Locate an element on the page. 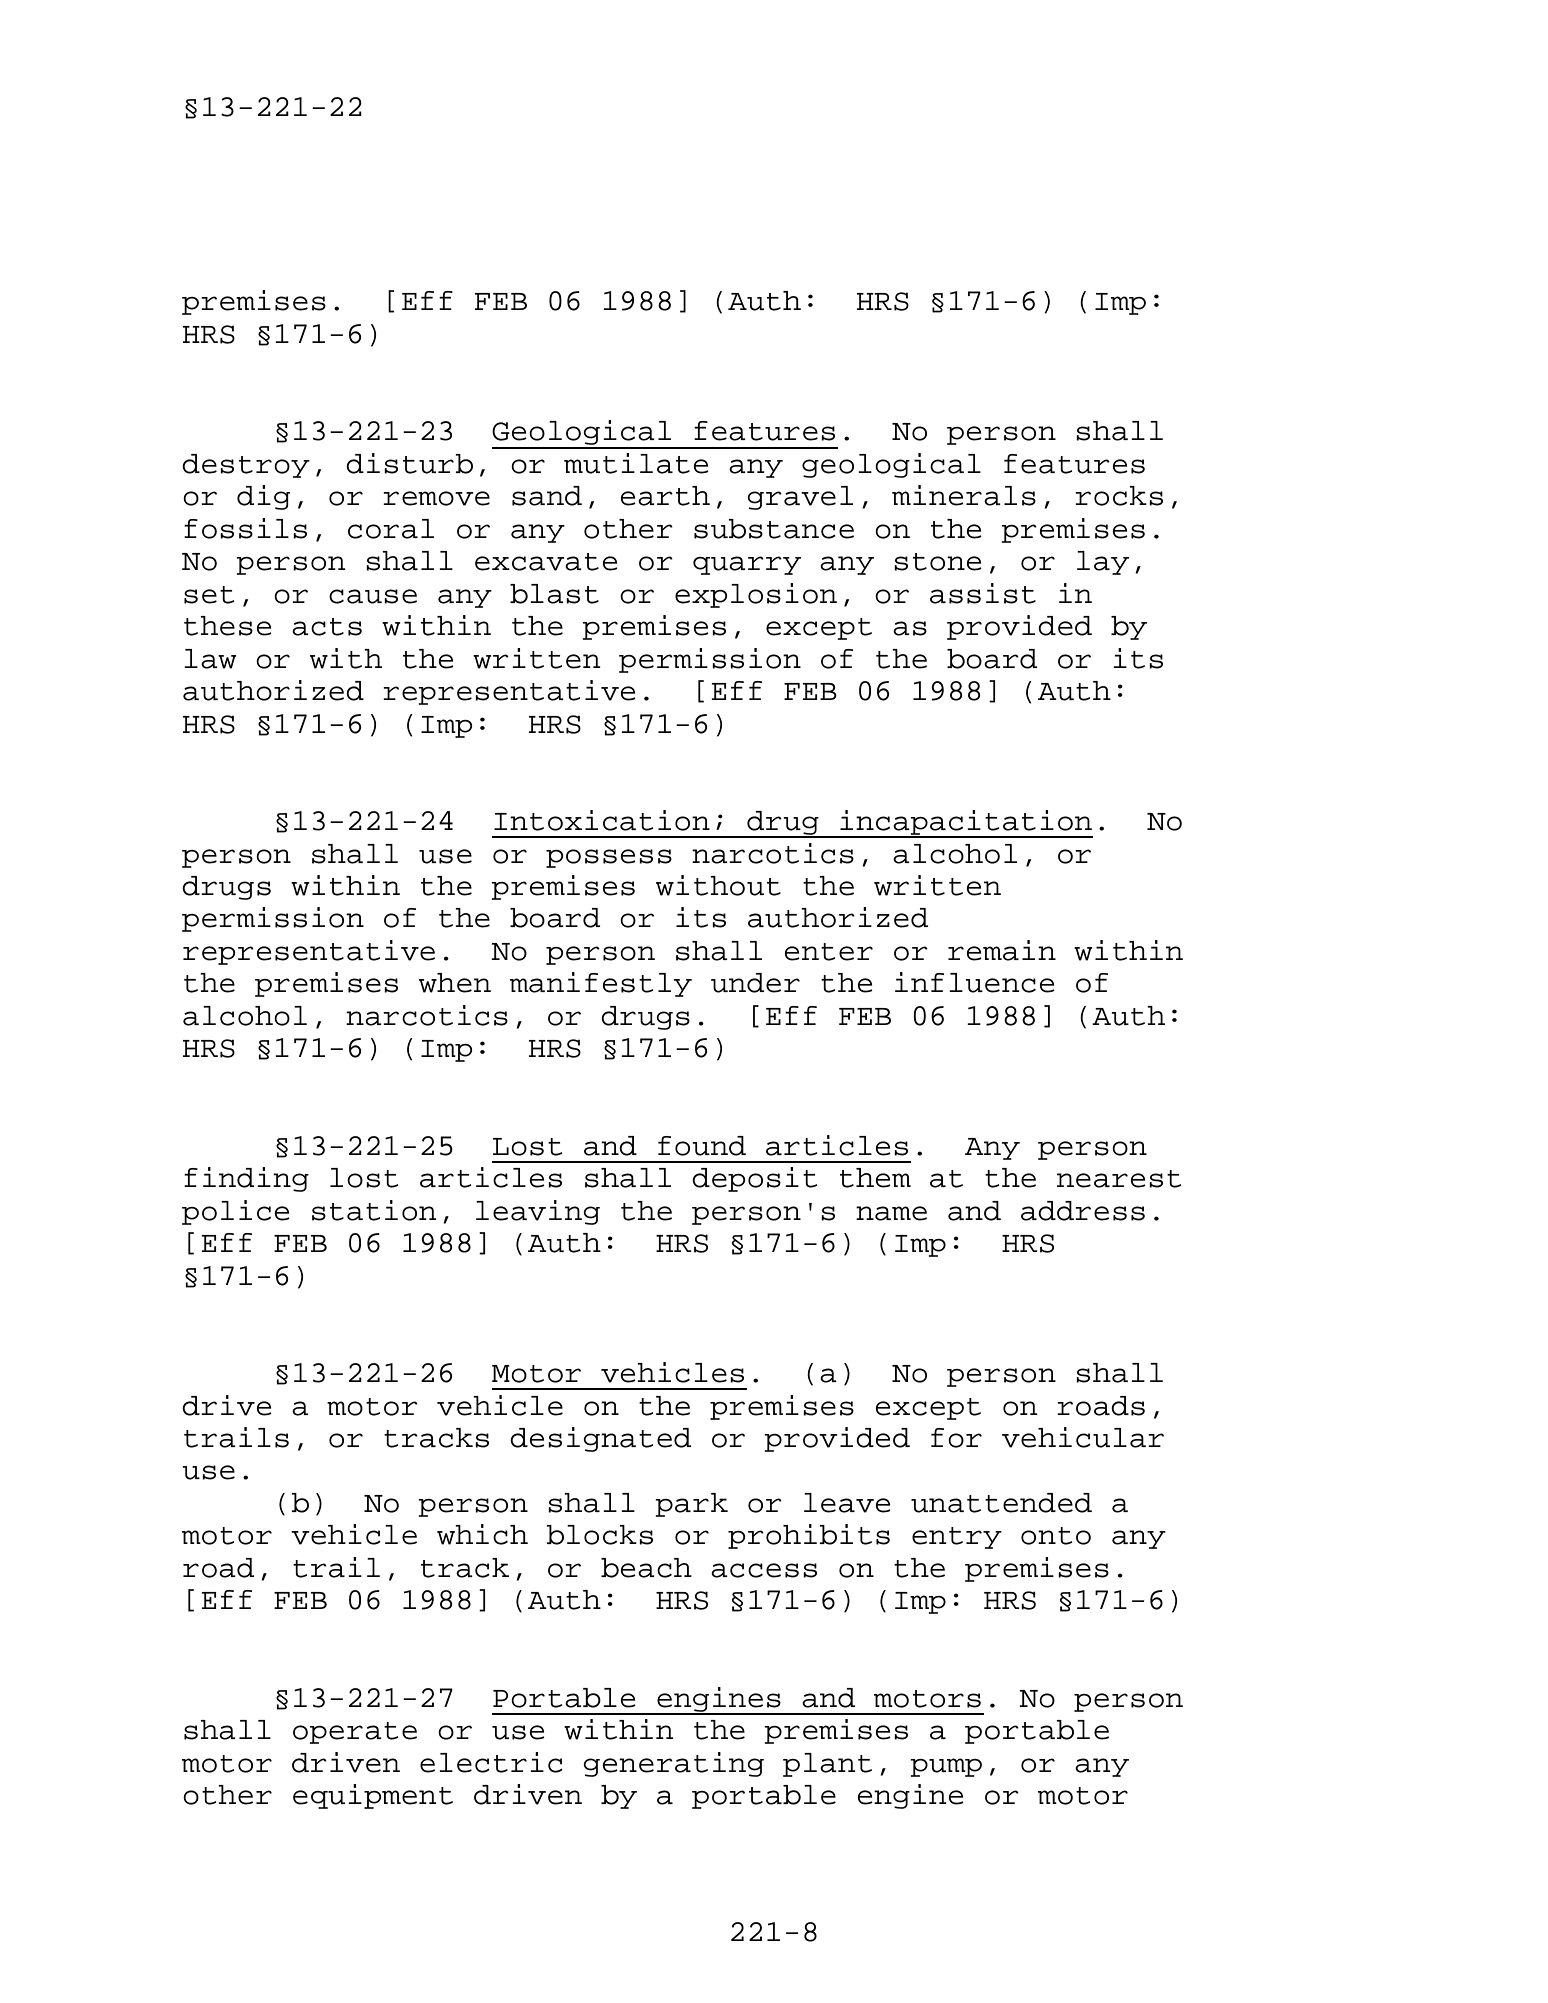  finding is located at coordinates (246, 1179).
